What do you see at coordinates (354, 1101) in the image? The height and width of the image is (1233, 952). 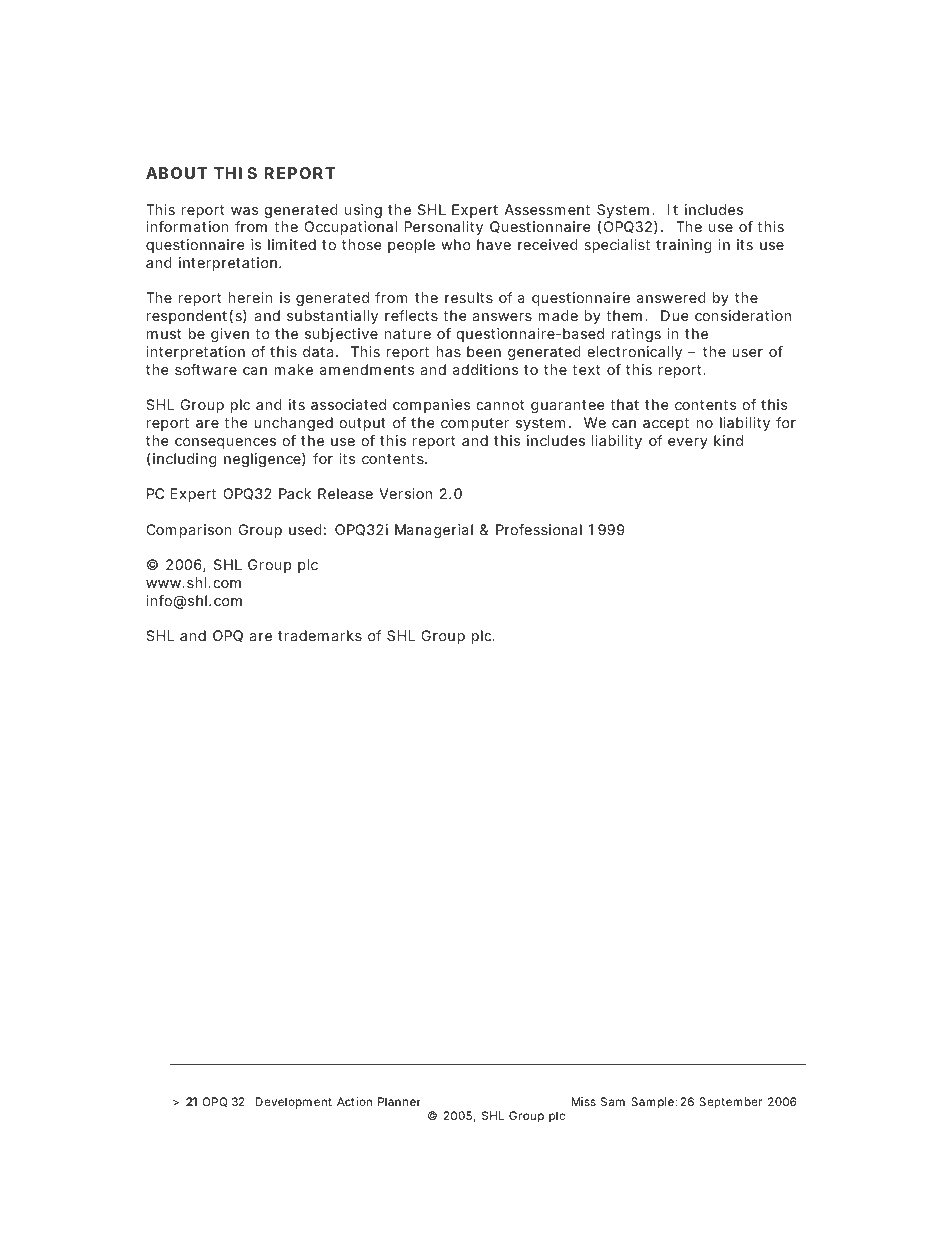 I see `Action` at bounding box center [354, 1101].
